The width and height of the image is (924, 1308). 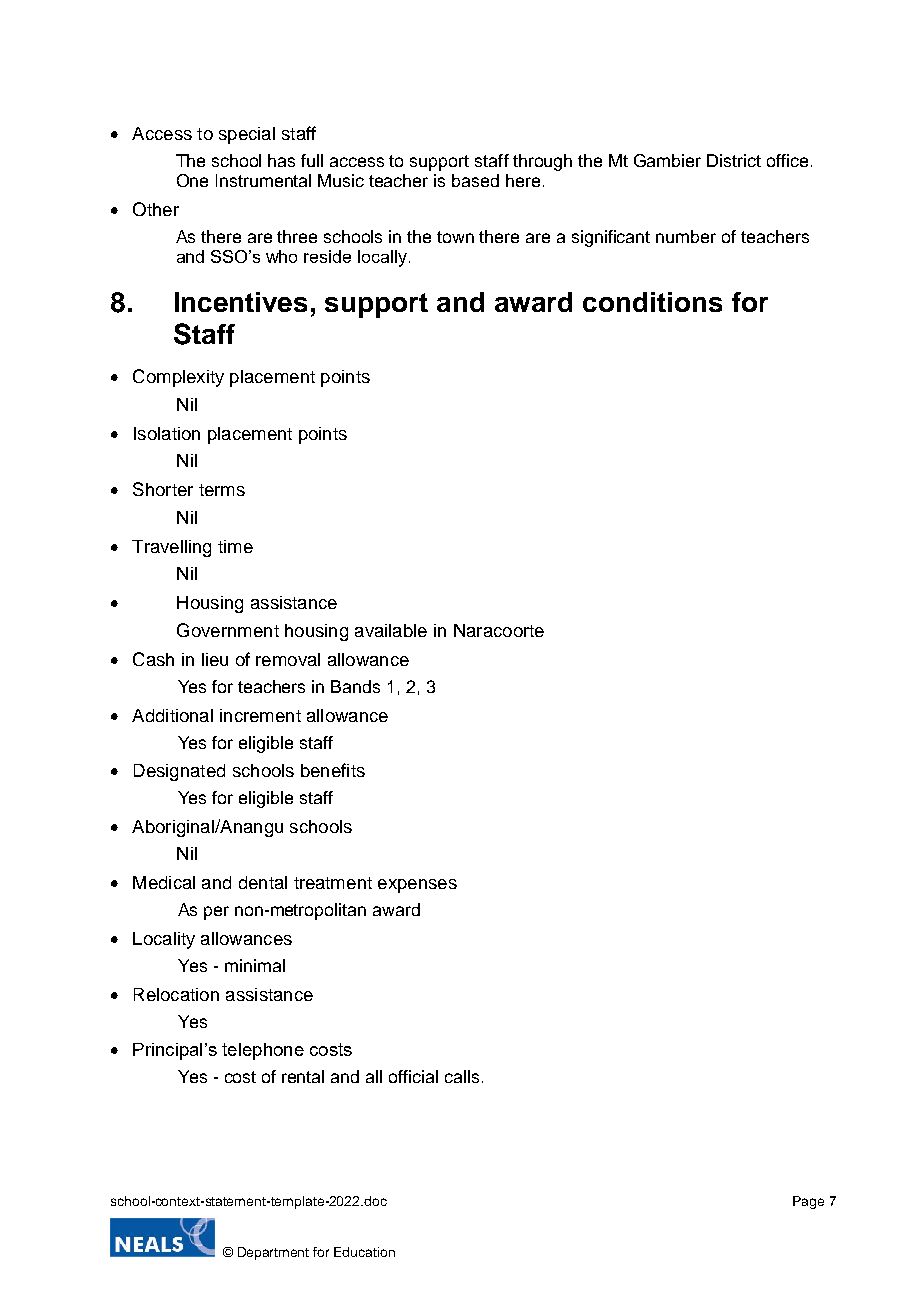 What do you see at coordinates (255, 965) in the image?
I see `minimal` at bounding box center [255, 965].
